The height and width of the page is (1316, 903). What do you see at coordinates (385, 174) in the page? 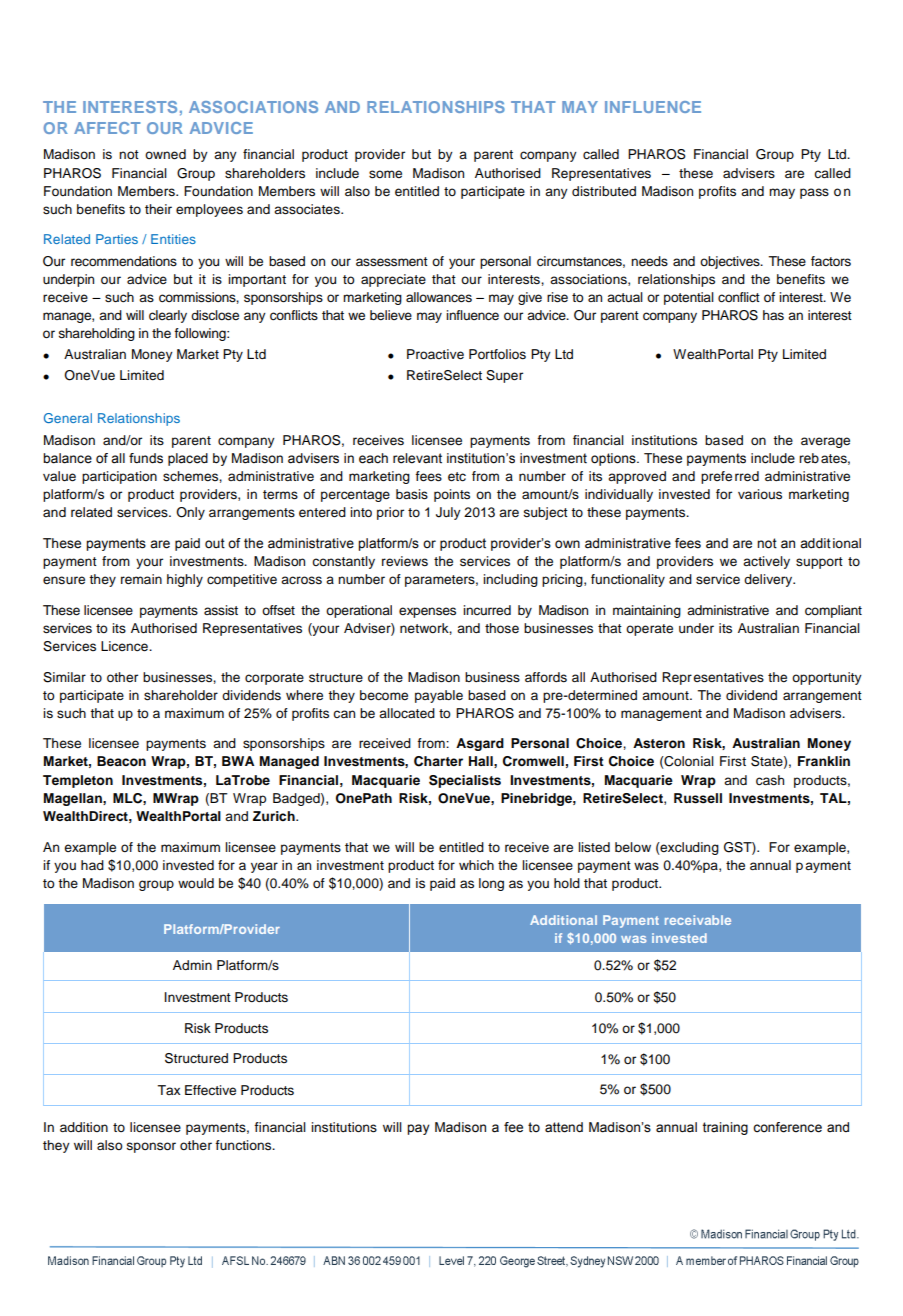
I see `some` at bounding box center [385, 174].
